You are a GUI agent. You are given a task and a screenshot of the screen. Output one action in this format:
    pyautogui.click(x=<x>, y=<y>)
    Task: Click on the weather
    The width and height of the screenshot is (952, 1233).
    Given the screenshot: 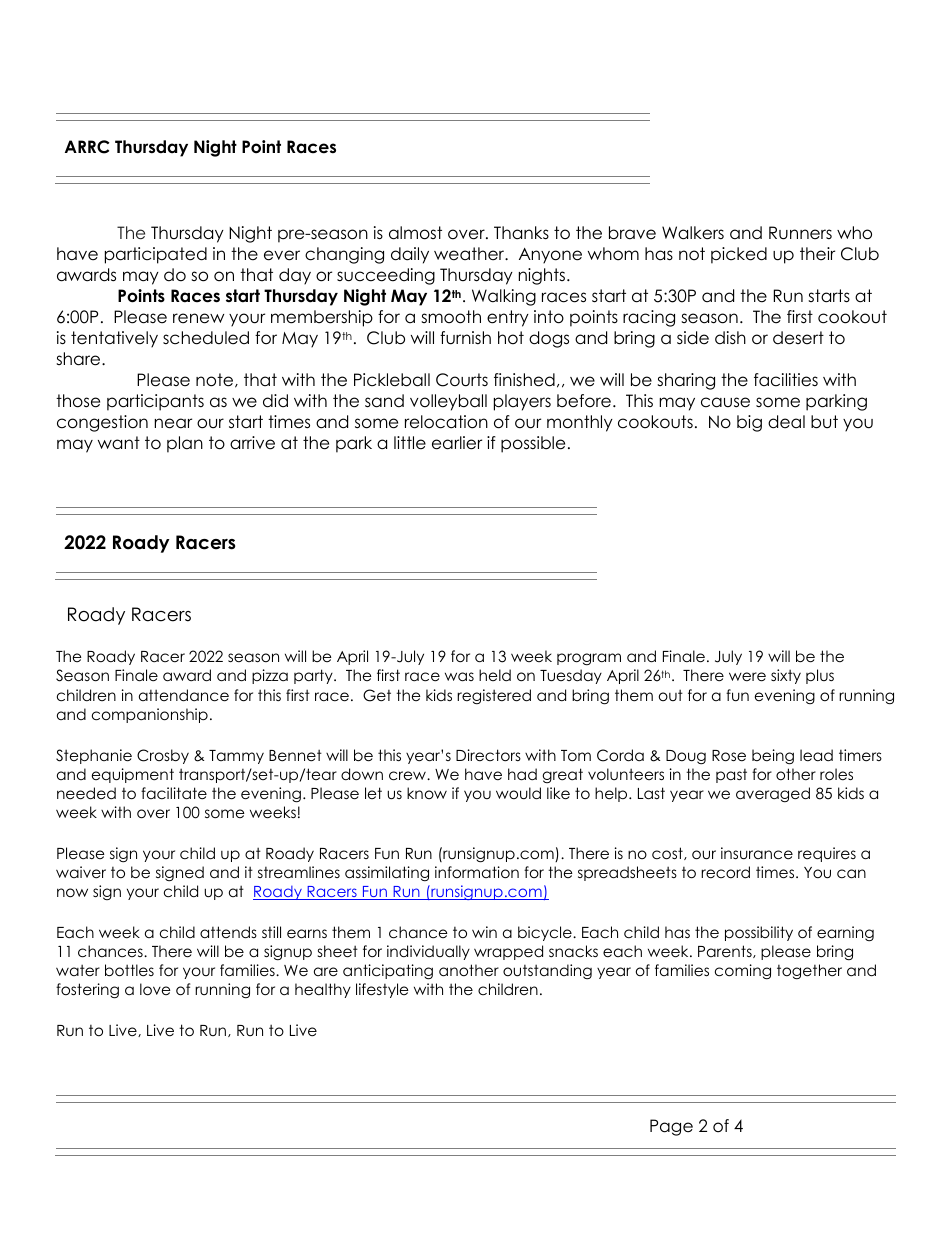 What is the action you would take?
    pyautogui.click(x=470, y=254)
